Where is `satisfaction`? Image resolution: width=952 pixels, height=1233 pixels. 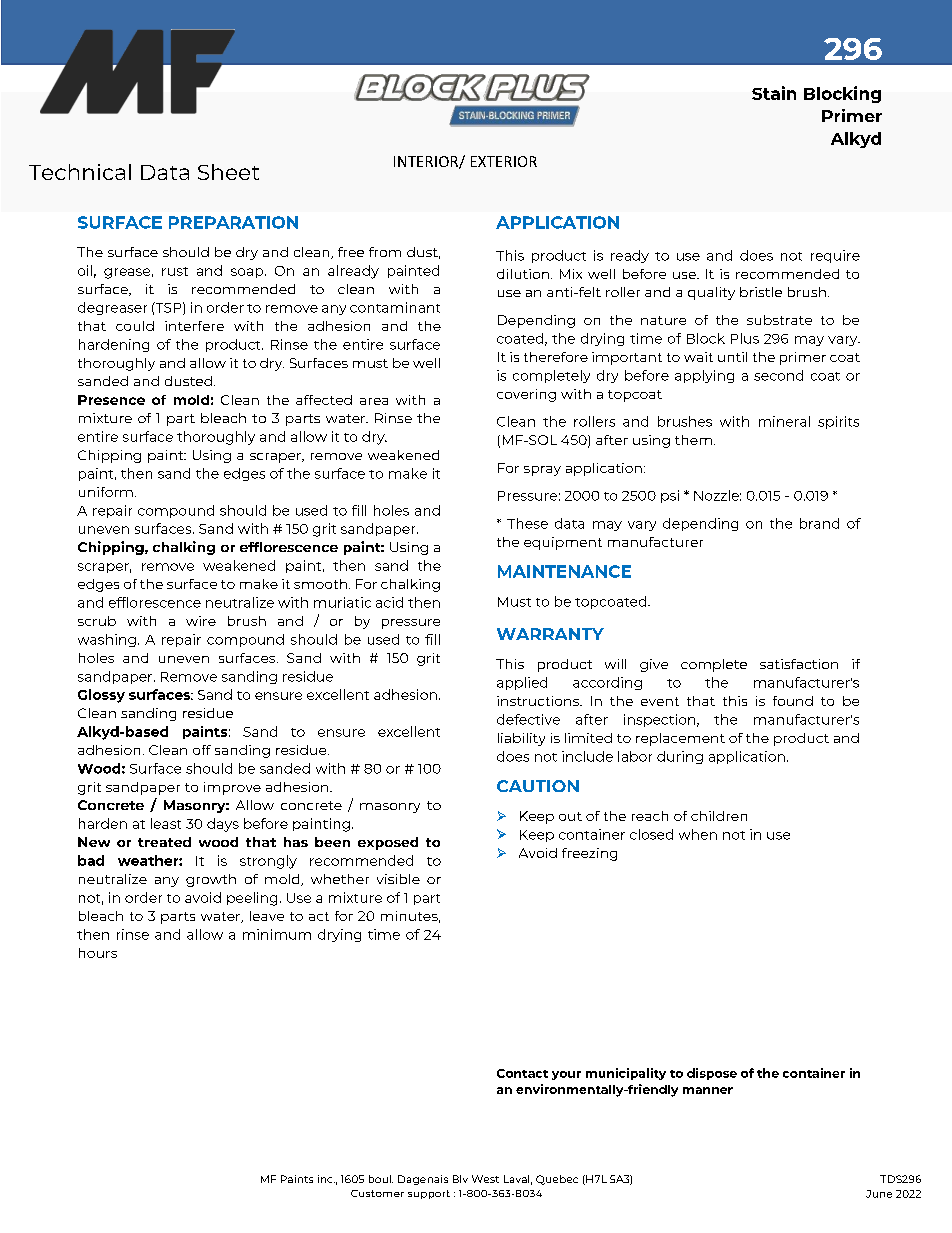 satisfaction is located at coordinates (799, 664).
